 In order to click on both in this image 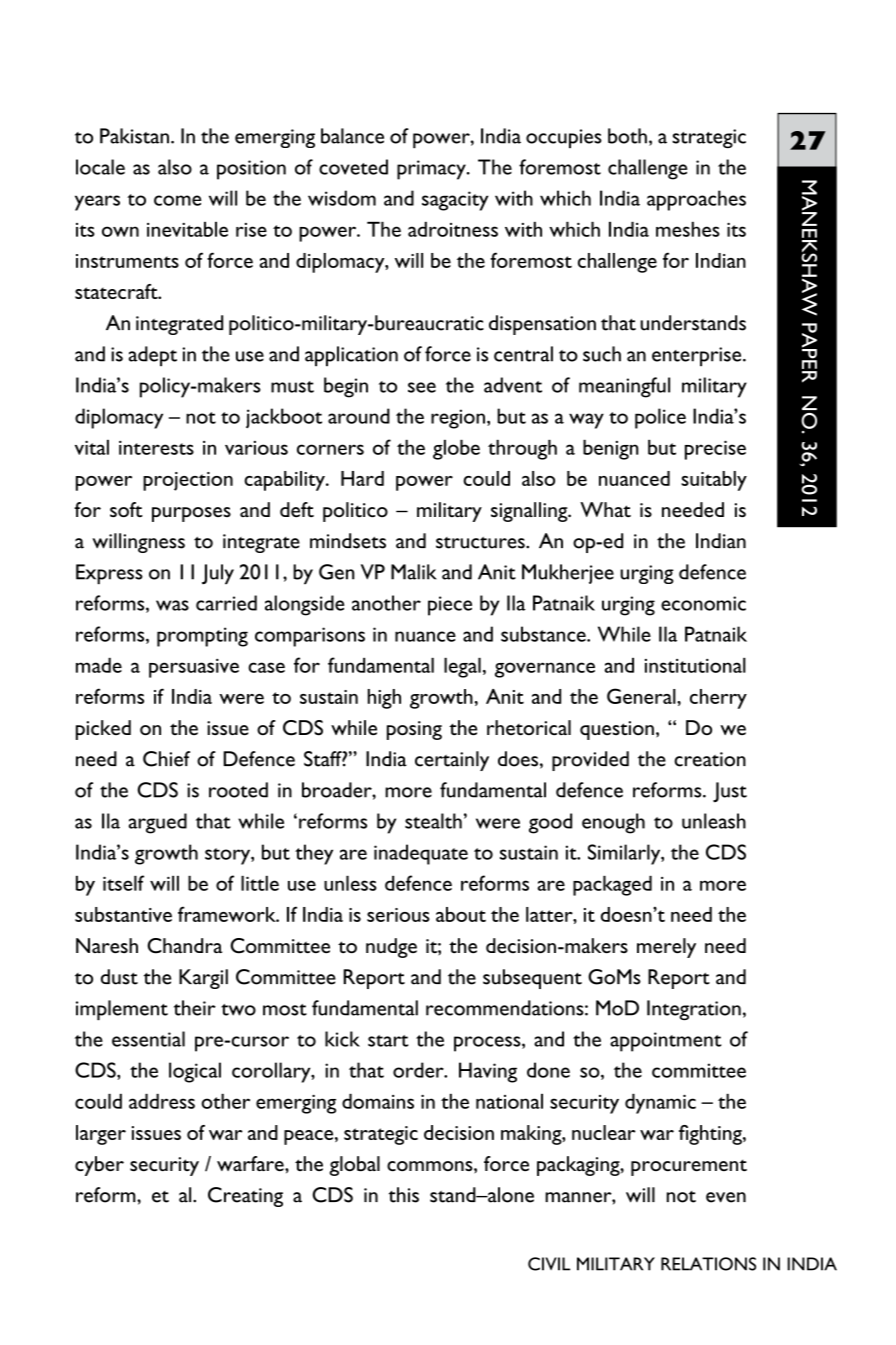, I will do `click(627, 136)`.
